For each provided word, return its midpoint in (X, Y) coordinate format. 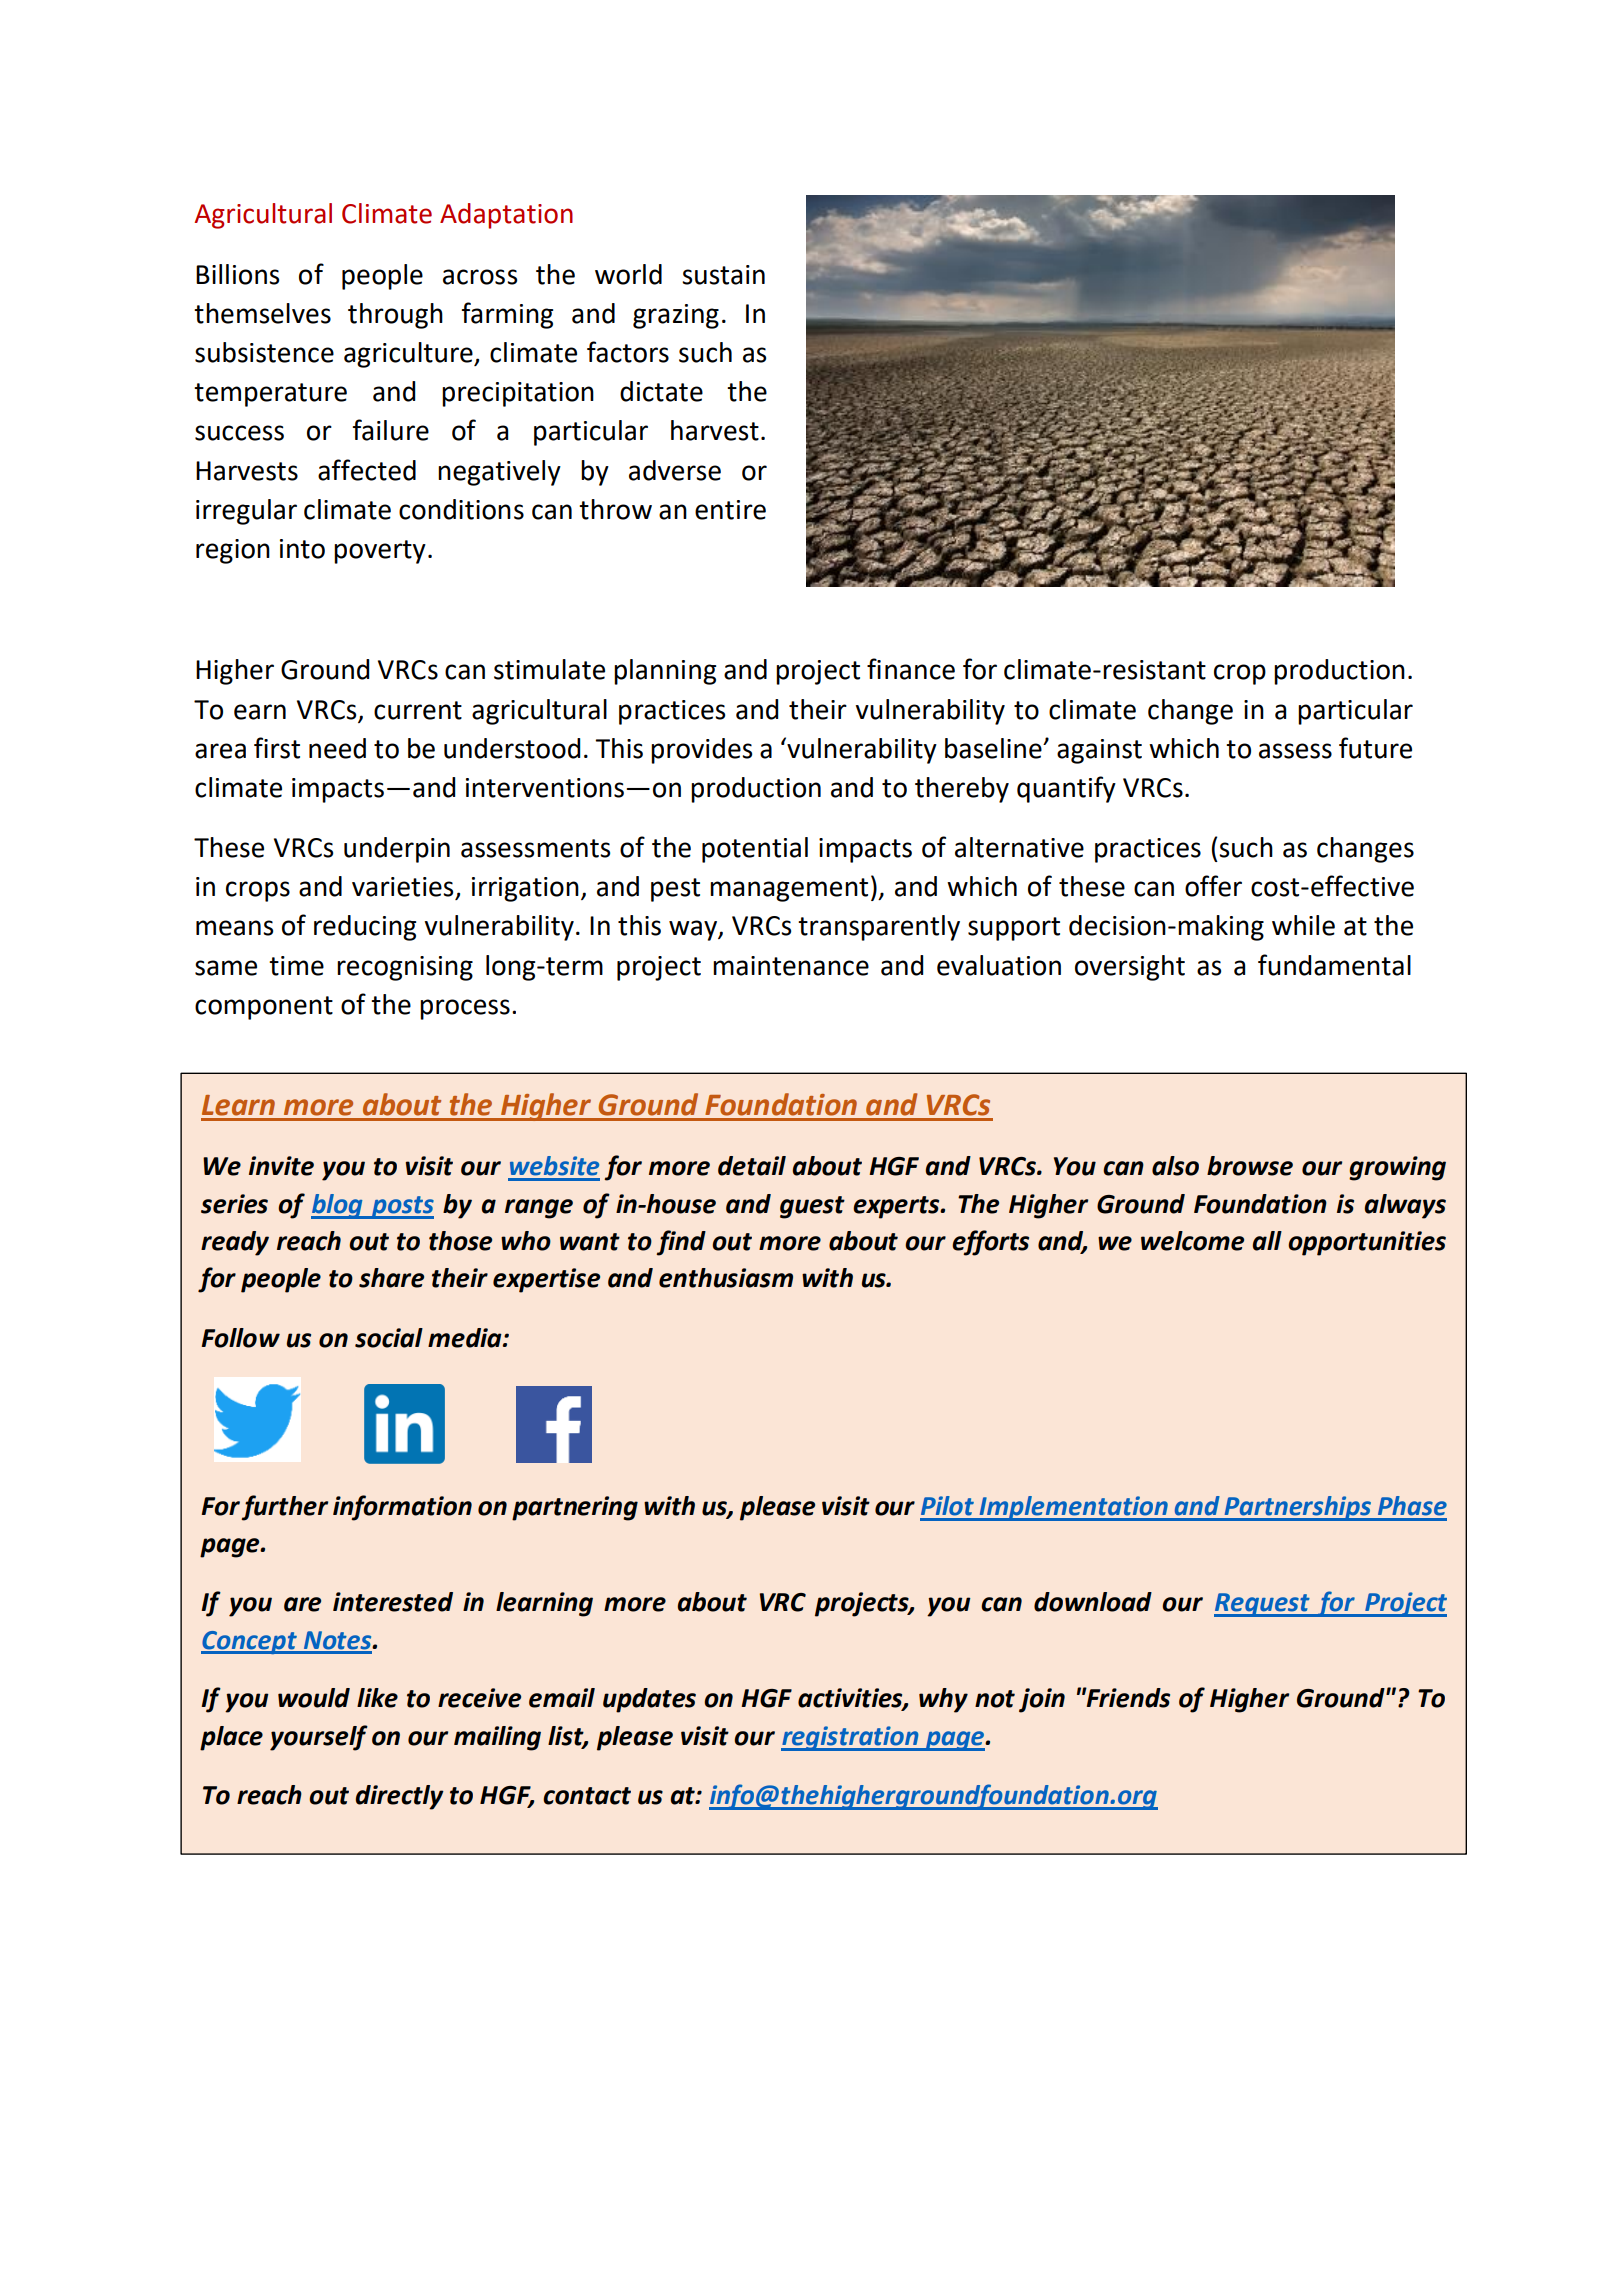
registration (851, 1738)
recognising (405, 968)
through (395, 316)
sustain (723, 275)
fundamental (1334, 965)
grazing (676, 316)
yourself (319, 1738)
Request (1263, 1605)
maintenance (791, 966)
